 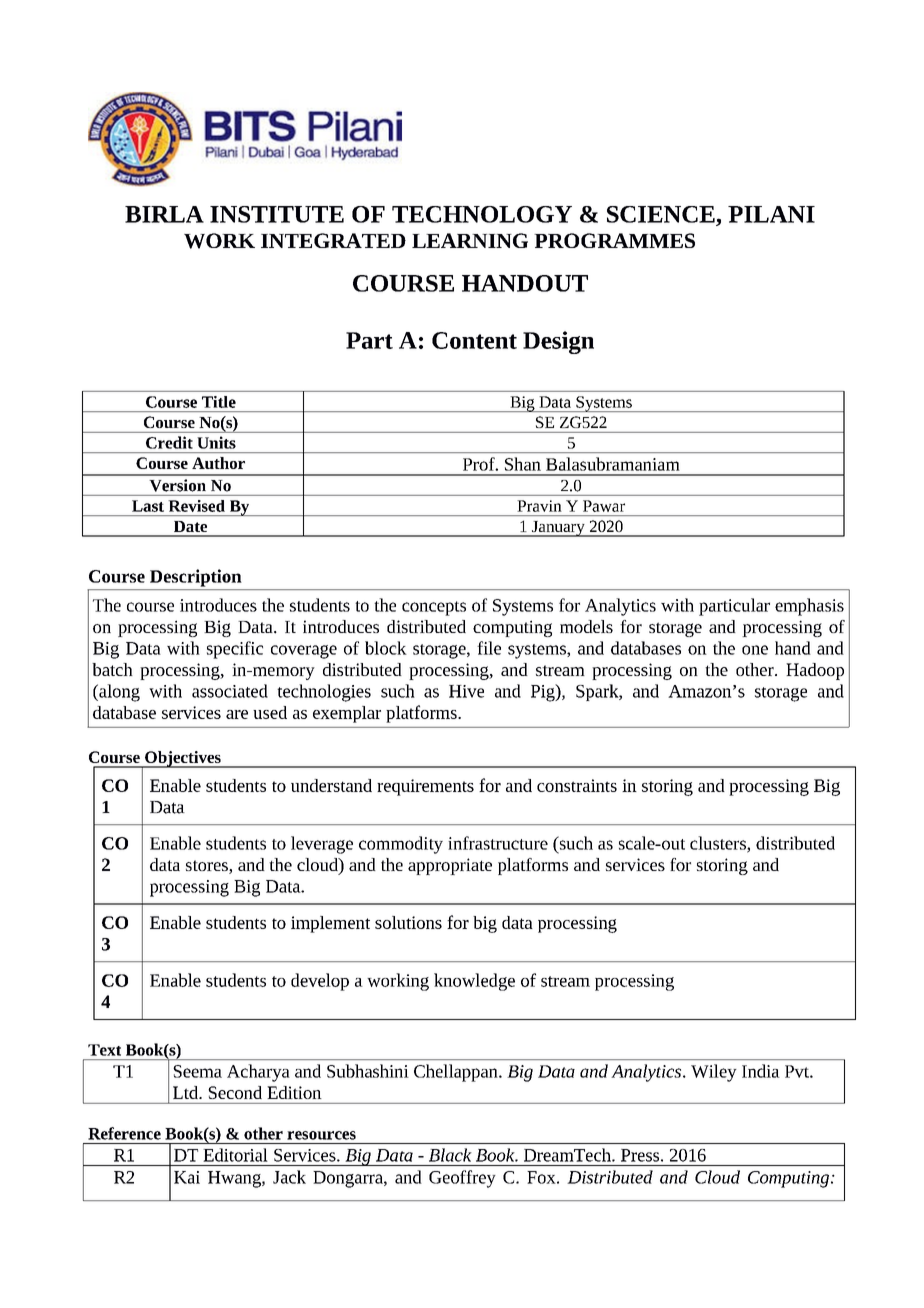 What do you see at coordinates (434, 608) in the screenshot?
I see `concepts` at bounding box center [434, 608].
